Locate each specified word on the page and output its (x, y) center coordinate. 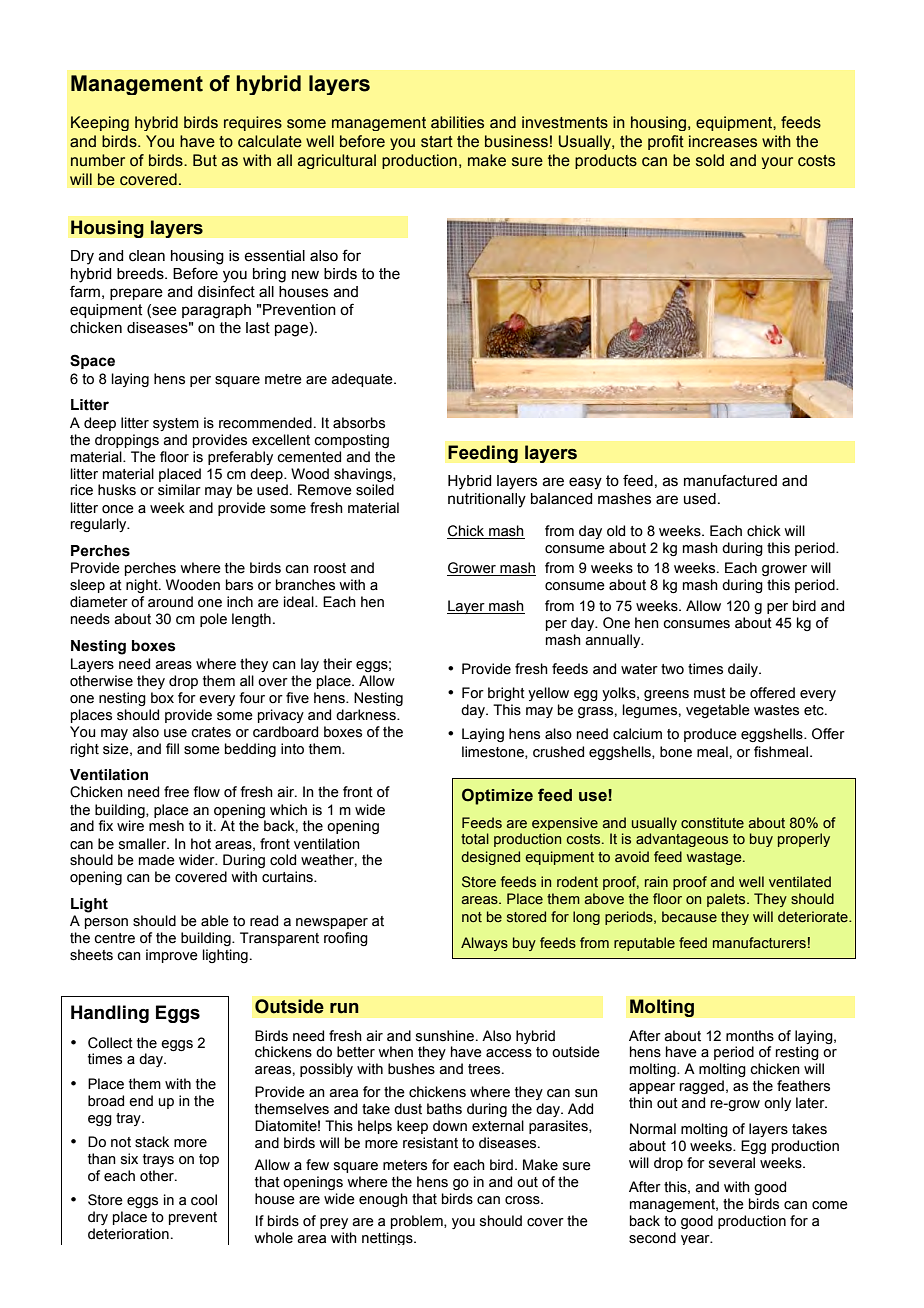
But (205, 160)
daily (744, 670)
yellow (548, 694)
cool (204, 1200)
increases (723, 141)
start (437, 142)
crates (211, 732)
